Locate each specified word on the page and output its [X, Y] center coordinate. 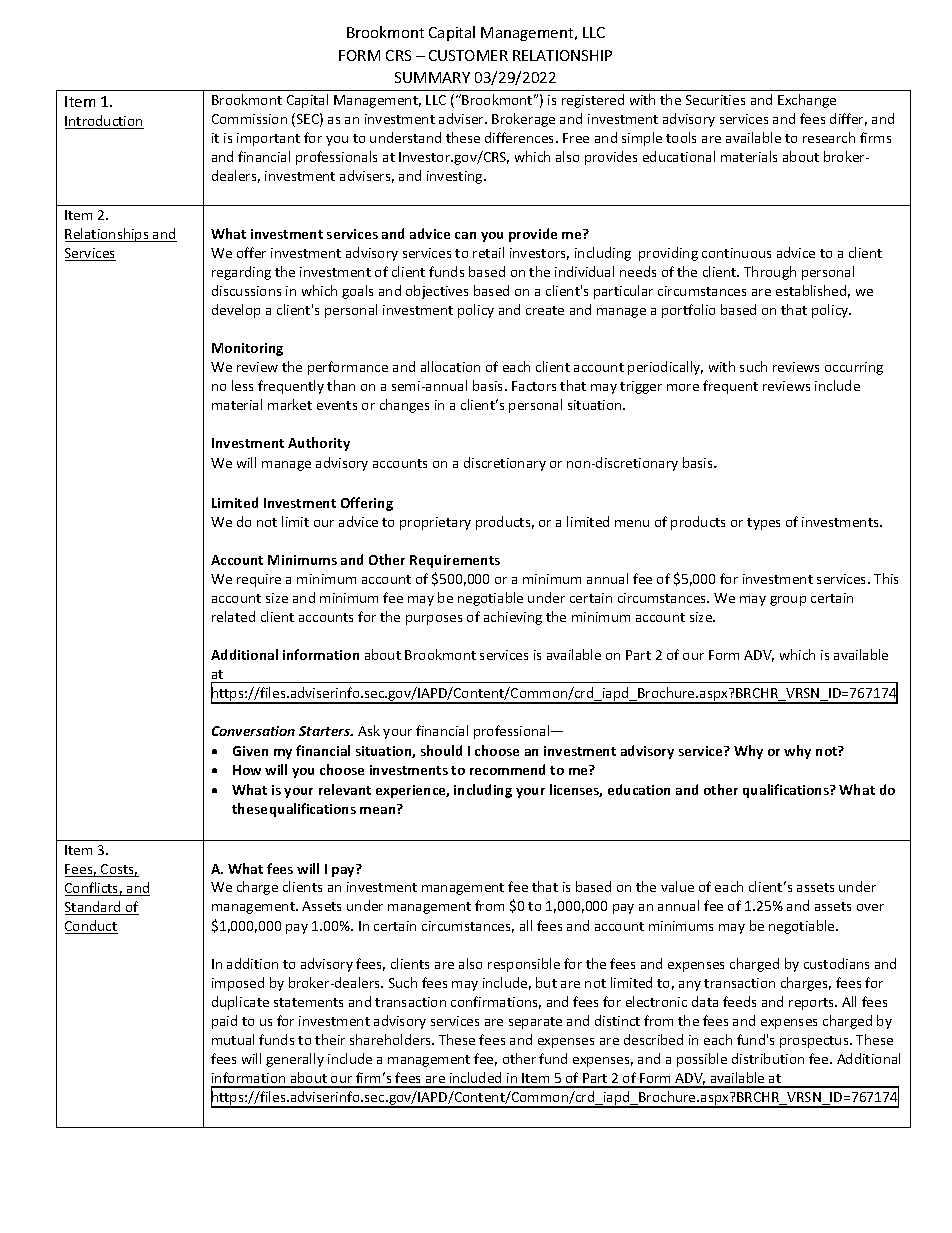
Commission [249, 119]
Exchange [807, 101]
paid [224, 1022]
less [242, 385]
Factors [534, 386]
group [788, 601]
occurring [854, 368]
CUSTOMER [468, 55]
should [441, 750]
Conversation [253, 731]
